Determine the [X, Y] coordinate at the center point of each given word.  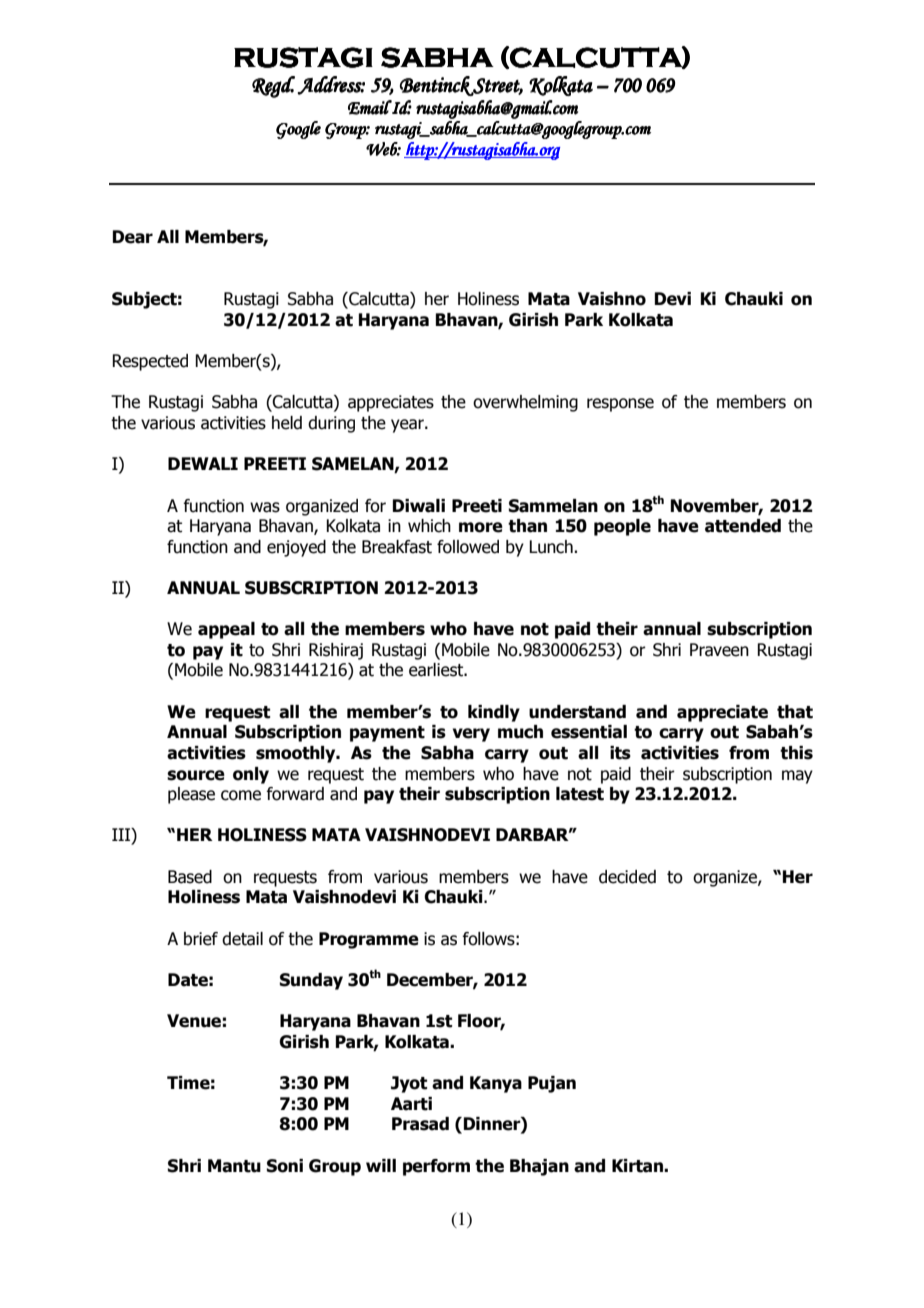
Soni [285, 1166]
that [795, 712]
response [620, 405]
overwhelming [525, 403]
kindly [494, 713]
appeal [226, 630]
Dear [133, 237]
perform [436, 1167]
